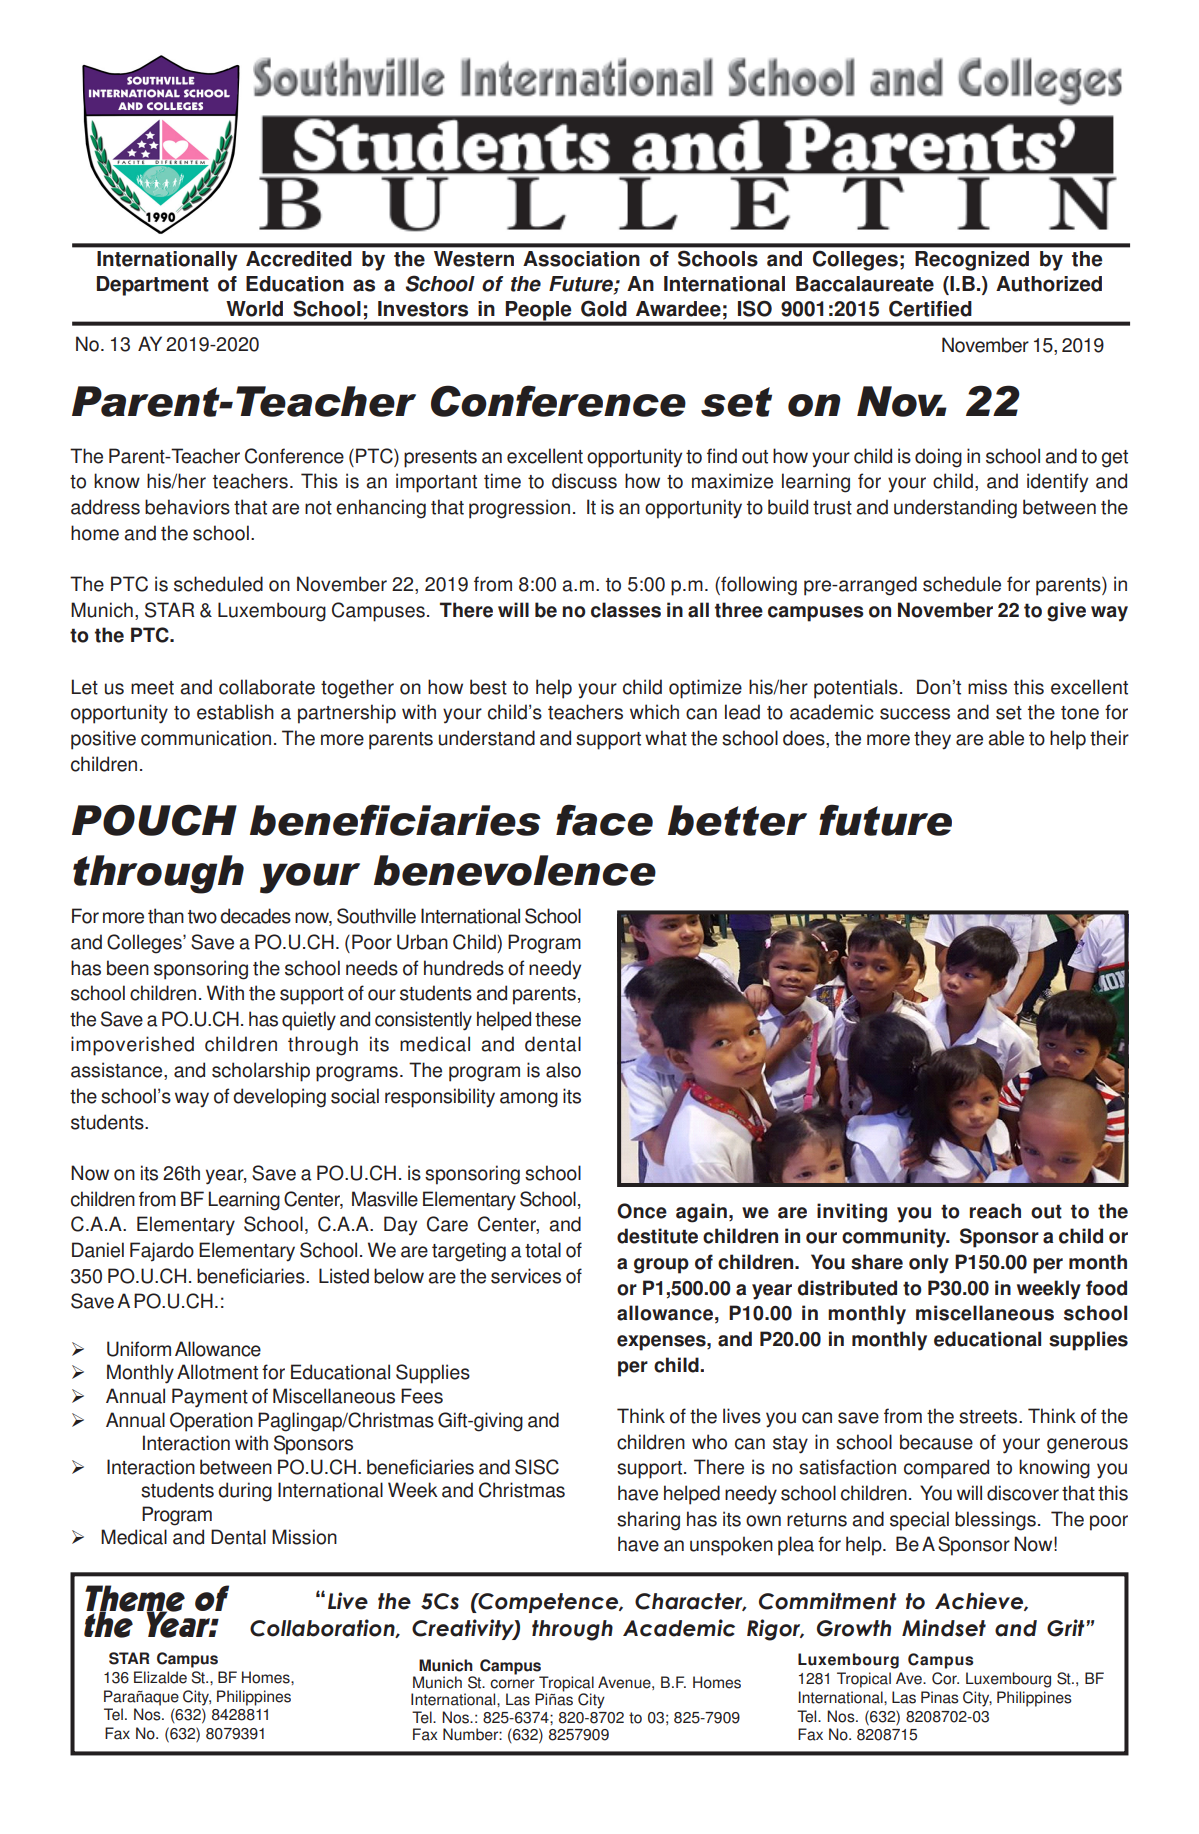 The height and width of the document is (1834, 1199). Describe the element at coordinates (323, 1628) in the document. I see `Collaboration` at that location.
